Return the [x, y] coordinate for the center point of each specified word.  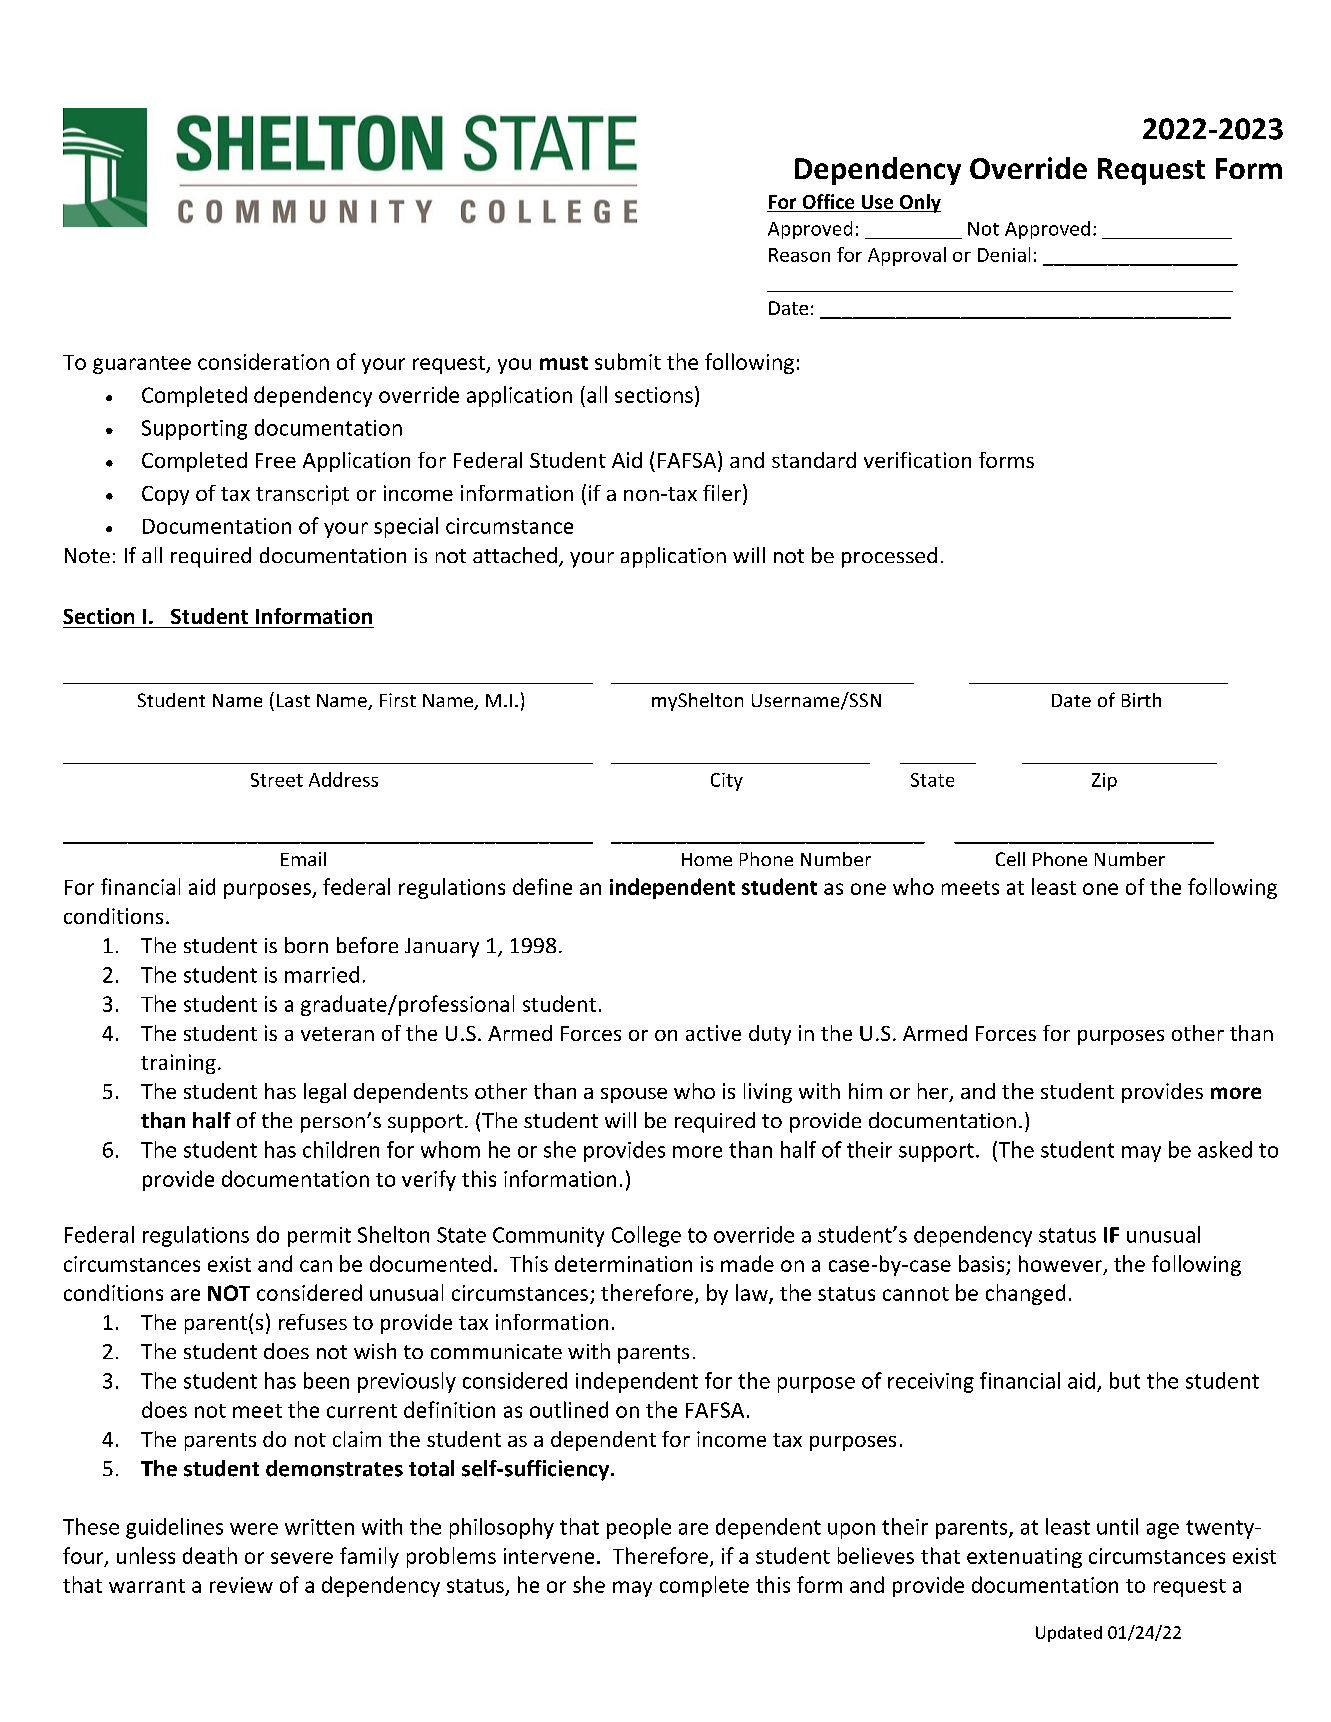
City [727, 782]
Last [293, 700]
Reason [799, 255]
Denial [1004, 254]
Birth [1141, 700]
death [210, 1555]
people [639, 1528]
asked [1225, 1149]
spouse [634, 1095]
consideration [263, 361]
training [178, 1064]
